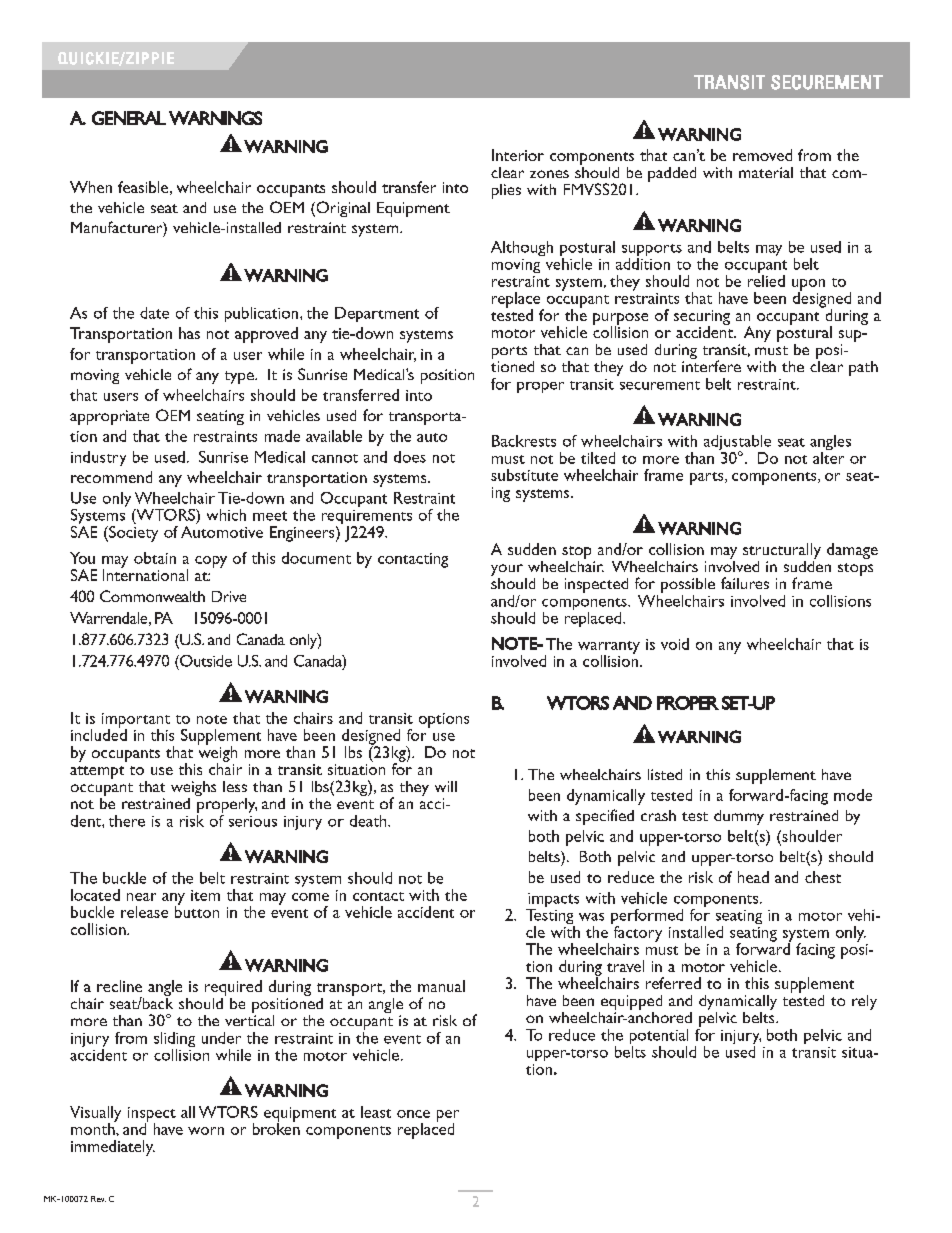 This screenshot has width=952, height=1233. Describe the element at coordinates (446, 786) in the screenshot. I see `will` at that location.
